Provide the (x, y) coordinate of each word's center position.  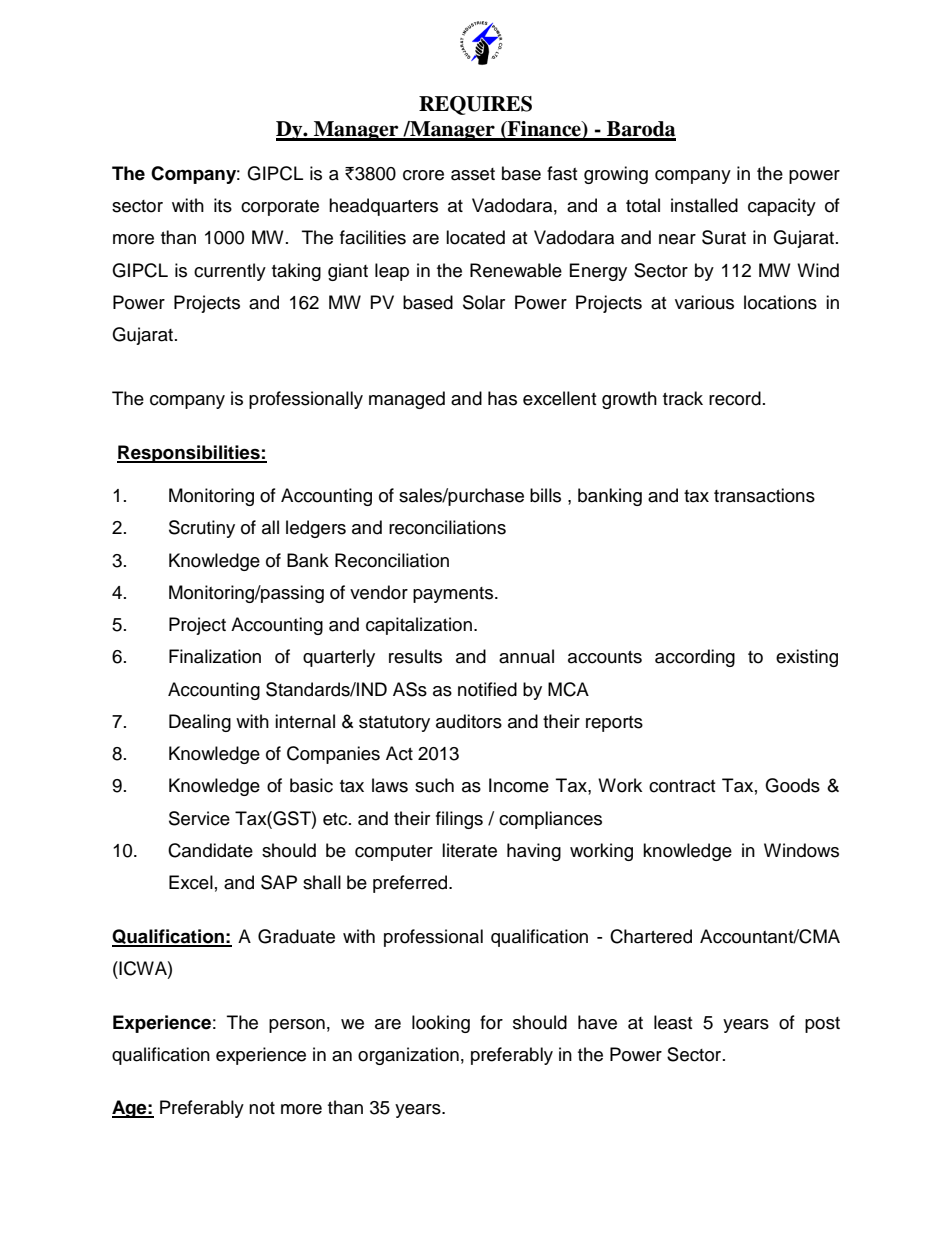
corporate (280, 208)
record (735, 398)
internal (305, 721)
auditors (469, 721)
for (491, 1022)
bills (545, 495)
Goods (792, 785)
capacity (782, 207)
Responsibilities (189, 454)
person (297, 1026)
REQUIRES (475, 105)
